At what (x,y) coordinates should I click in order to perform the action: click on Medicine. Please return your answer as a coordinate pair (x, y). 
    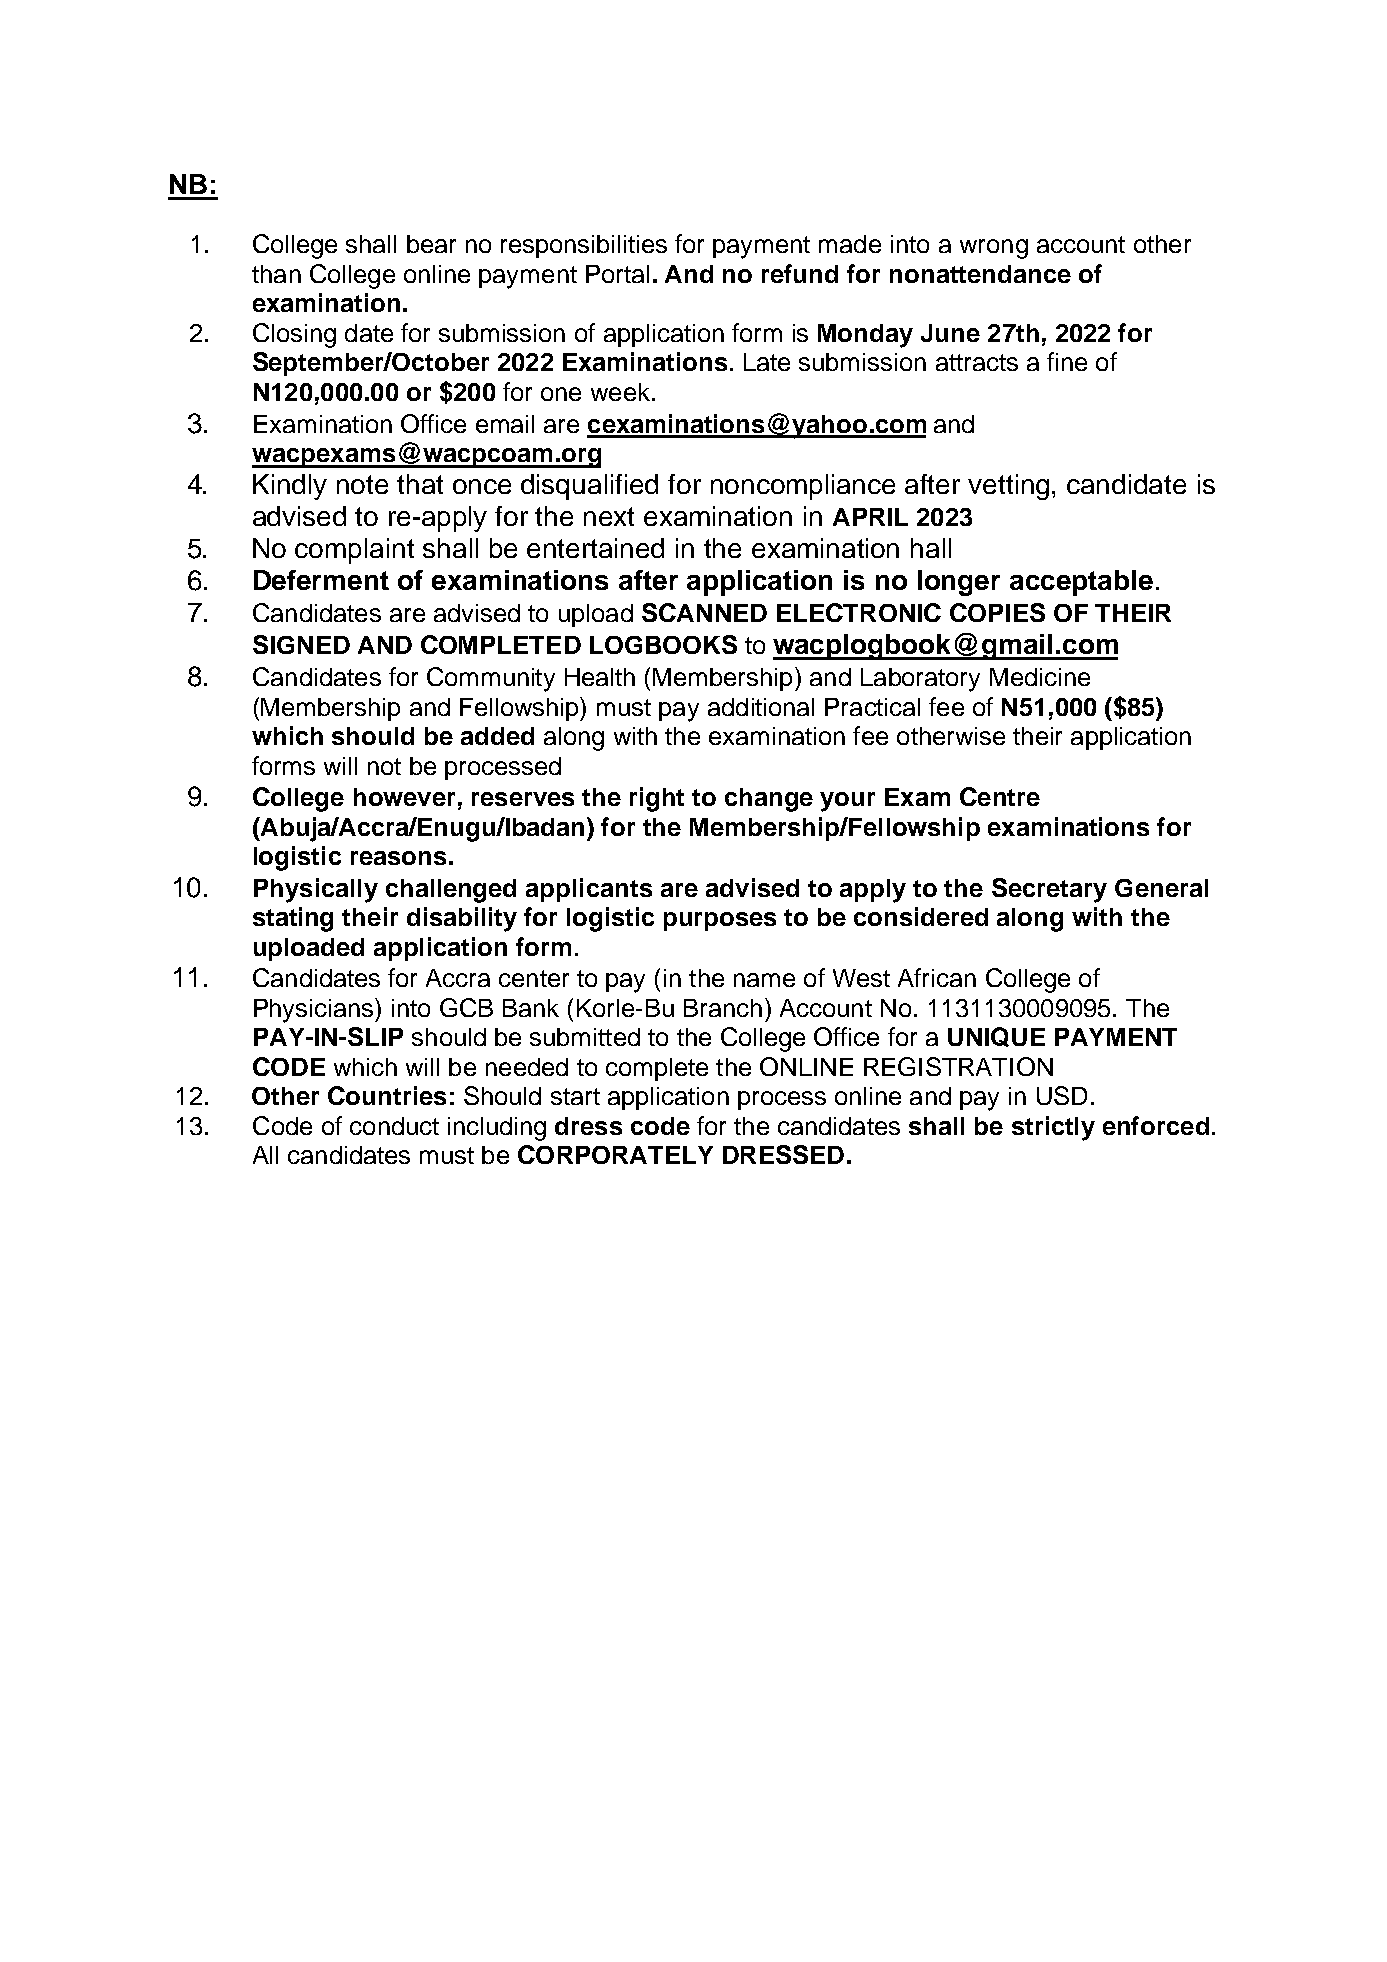
    Looking at the image, I should click on (1040, 677).
